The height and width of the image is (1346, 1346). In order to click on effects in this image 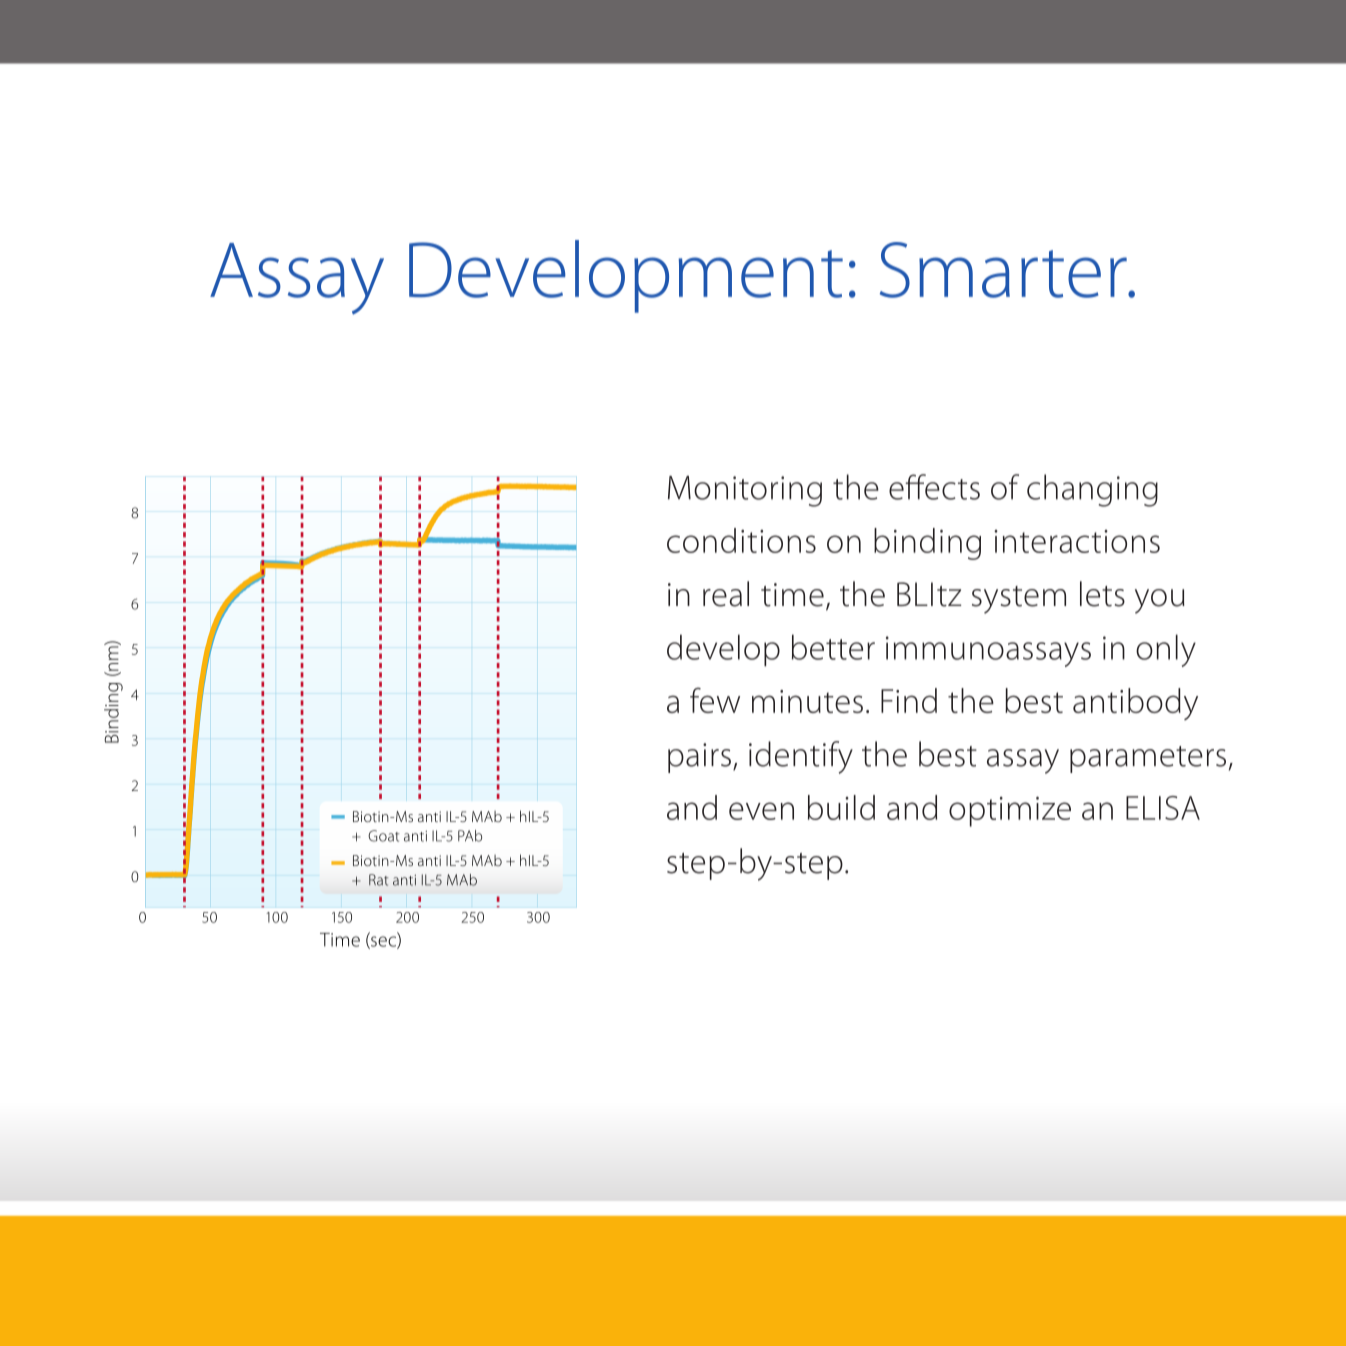, I will do `click(934, 487)`.
